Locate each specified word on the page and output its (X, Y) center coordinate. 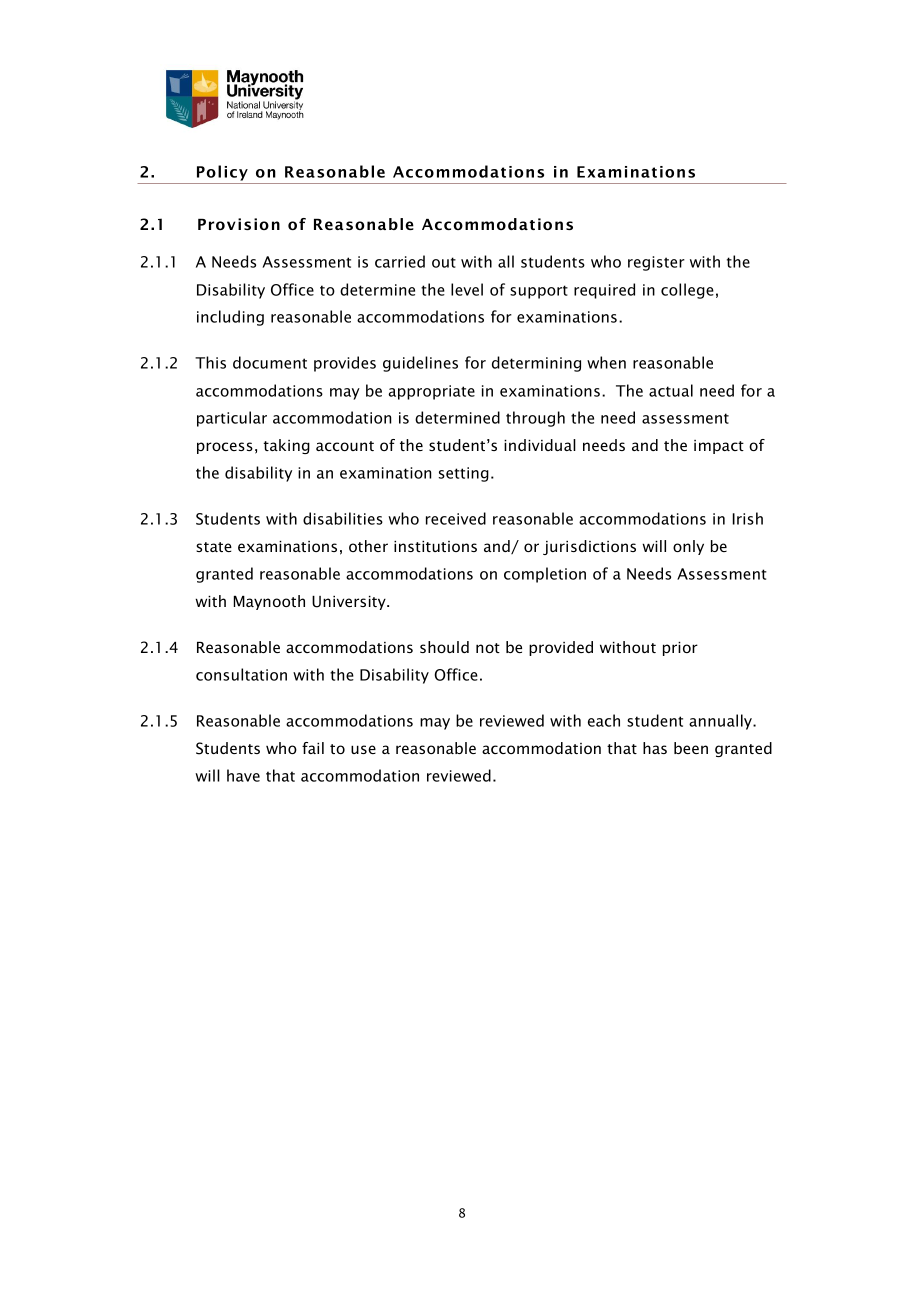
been (691, 748)
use (363, 749)
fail (313, 748)
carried (400, 261)
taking (286, 446)
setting (464, 474)
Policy (222, 173)
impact (719, 447)
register (656, 263)
